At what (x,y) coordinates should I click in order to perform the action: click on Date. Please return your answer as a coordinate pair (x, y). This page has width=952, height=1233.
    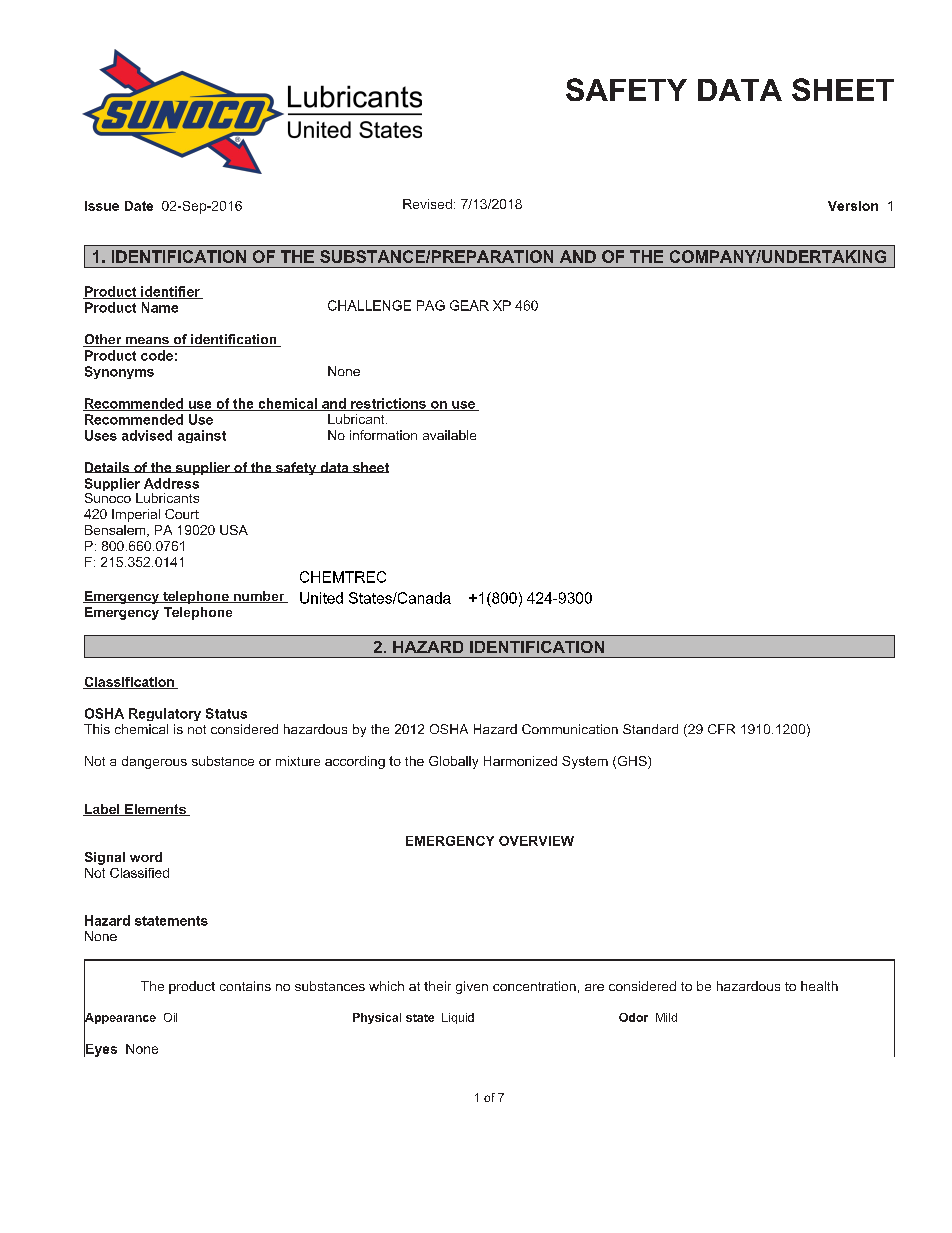
    Looking at the image, I should click on (139, 206).
